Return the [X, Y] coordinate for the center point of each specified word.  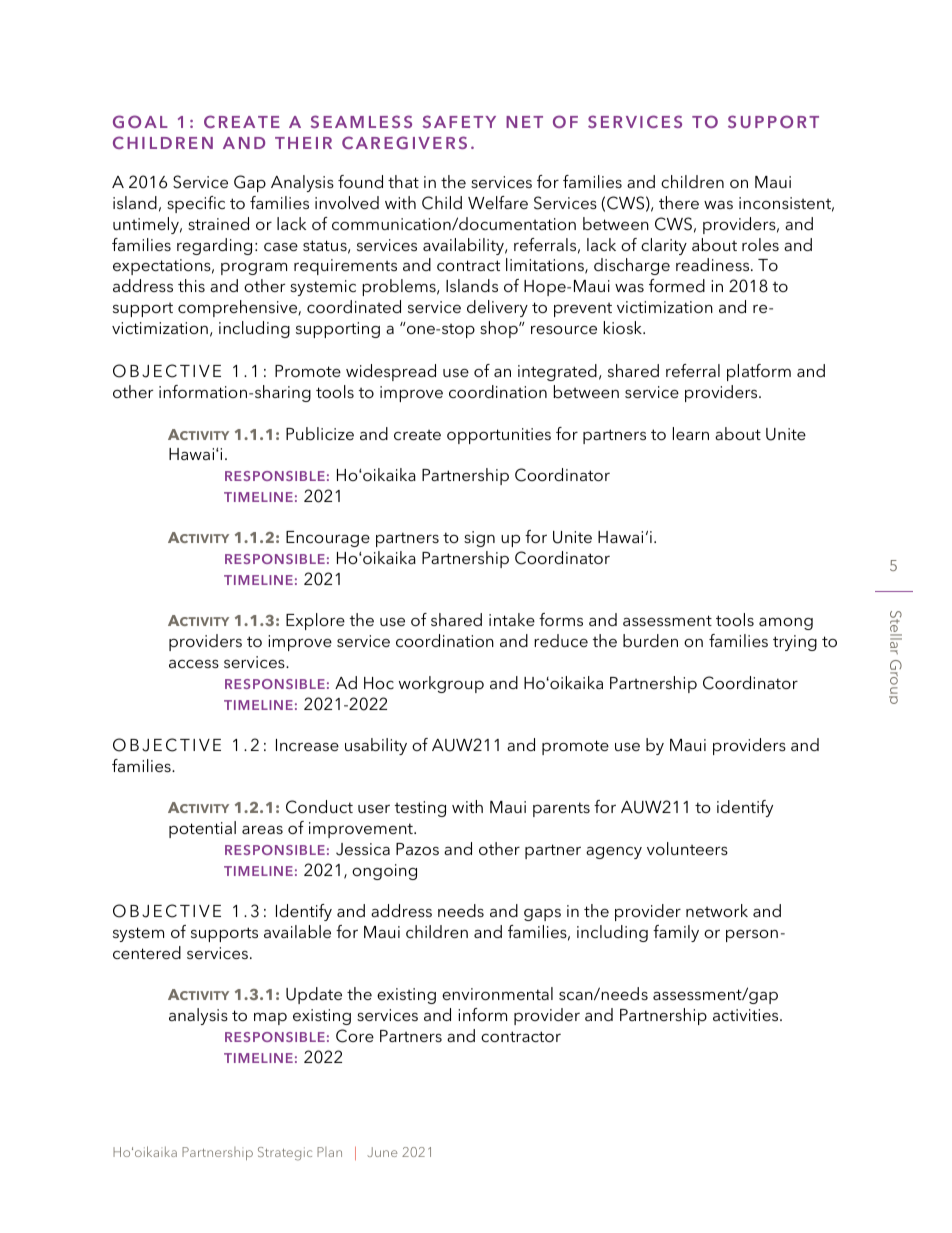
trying [795, 643]
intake [512, 619]
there [679, 202]
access [194, 663]
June [382, 1152]
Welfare [498, 202]
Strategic [285, 1154]
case [281, 246]
